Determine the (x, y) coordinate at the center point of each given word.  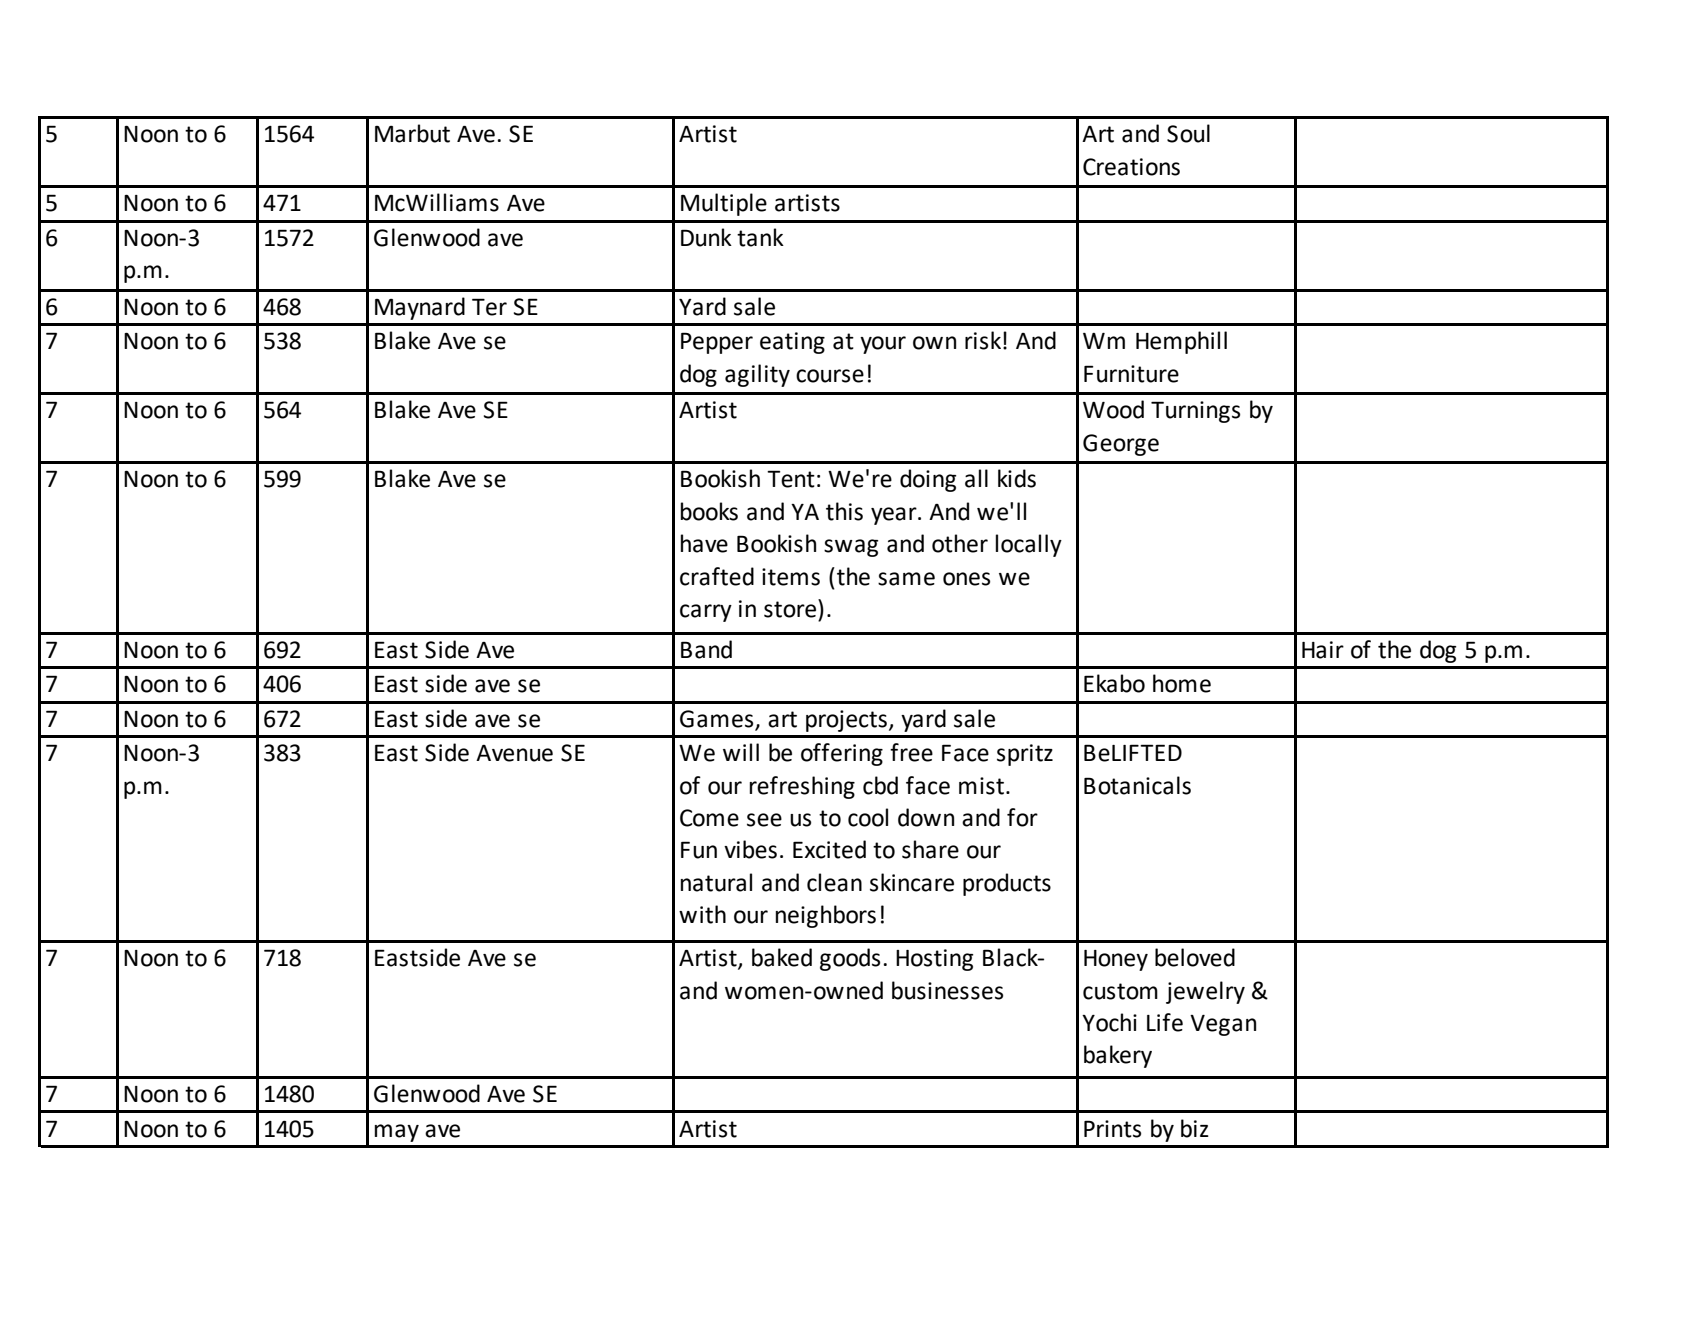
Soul (1188, 133)
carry (706, 613)
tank (760, 237)
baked (782, 957)
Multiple (724, 204)
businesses (947, 990)
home (1182, 683)
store (791, 608)
